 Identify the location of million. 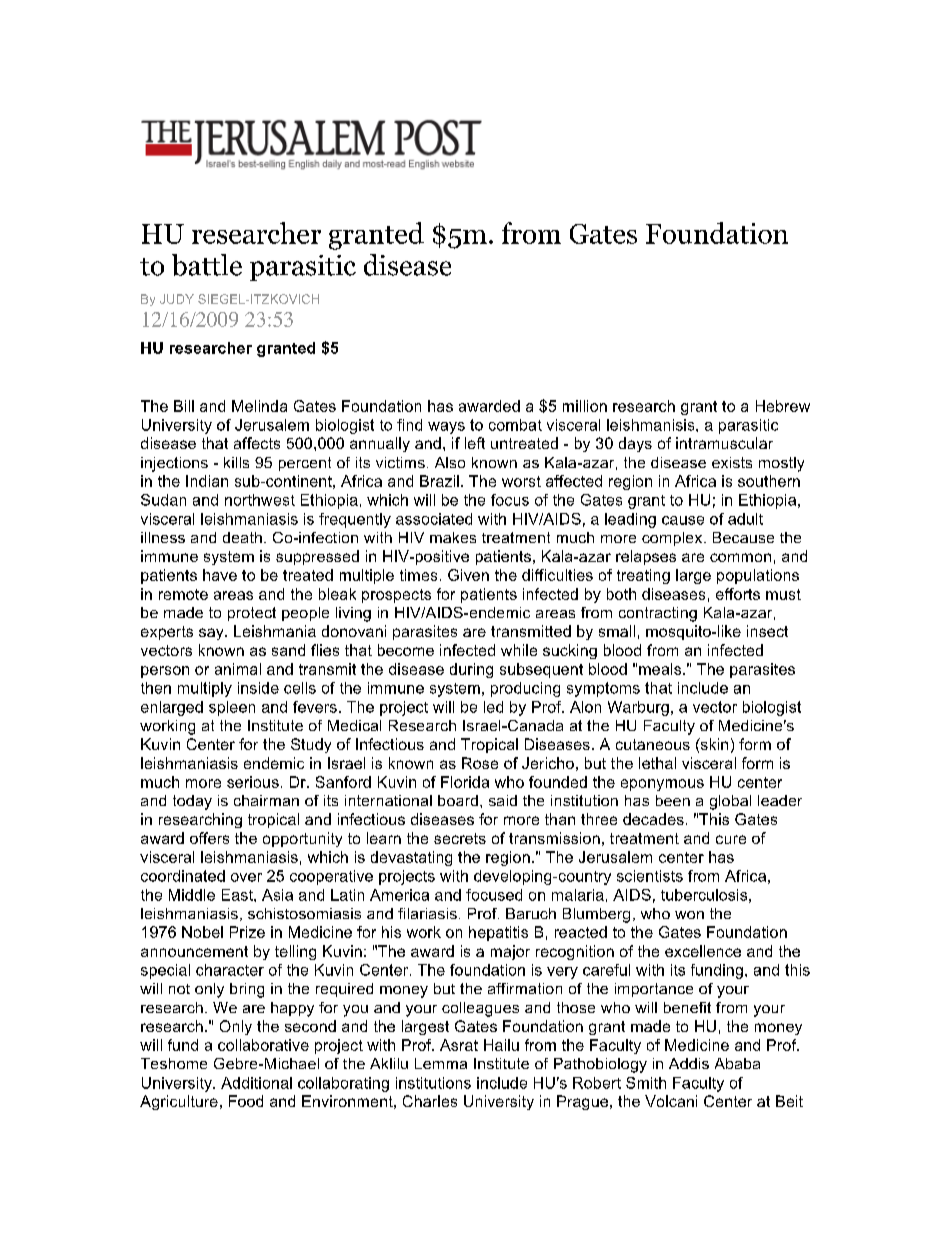
(585, 406).
